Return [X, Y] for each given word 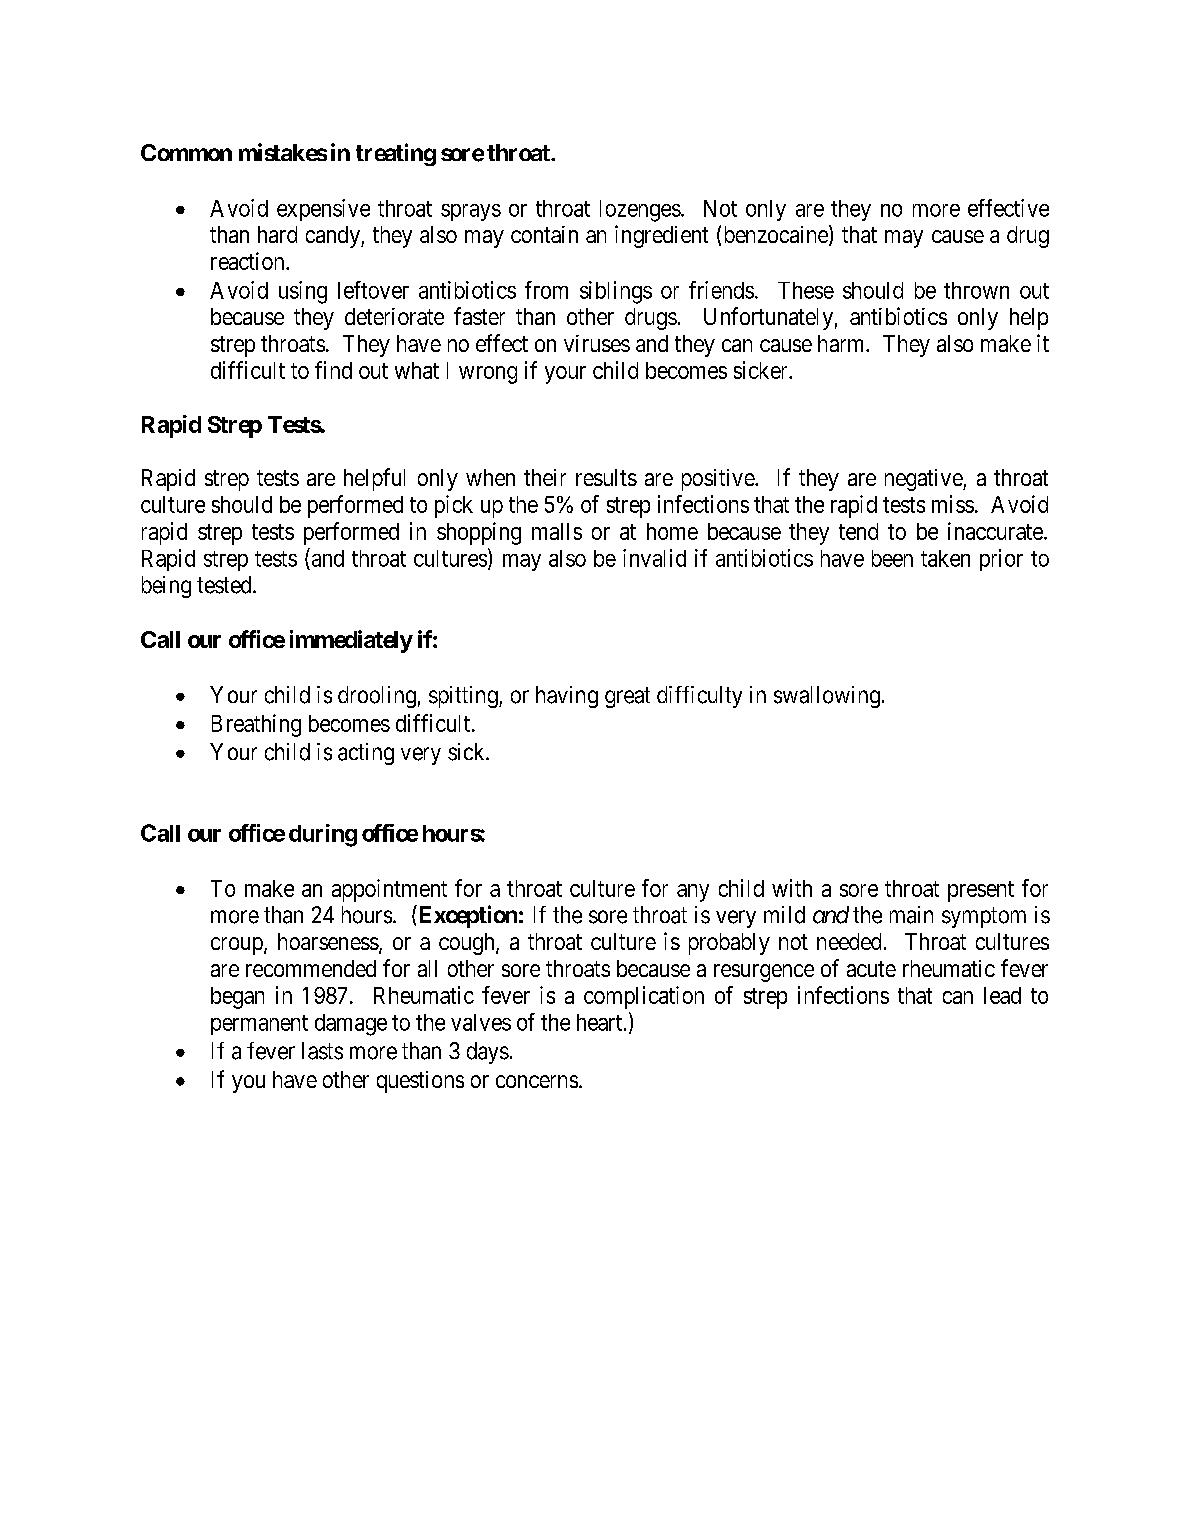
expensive [323, 210]
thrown [976, 290]
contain [544, 234]
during [323, 835]
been [892, 558]
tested [225, 585]
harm [842, 343]
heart [599, 1022]
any [693, 893]
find [333, 370]
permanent [259, 1025]
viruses [597, 343]
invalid [654, 558]
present [981, 891]
